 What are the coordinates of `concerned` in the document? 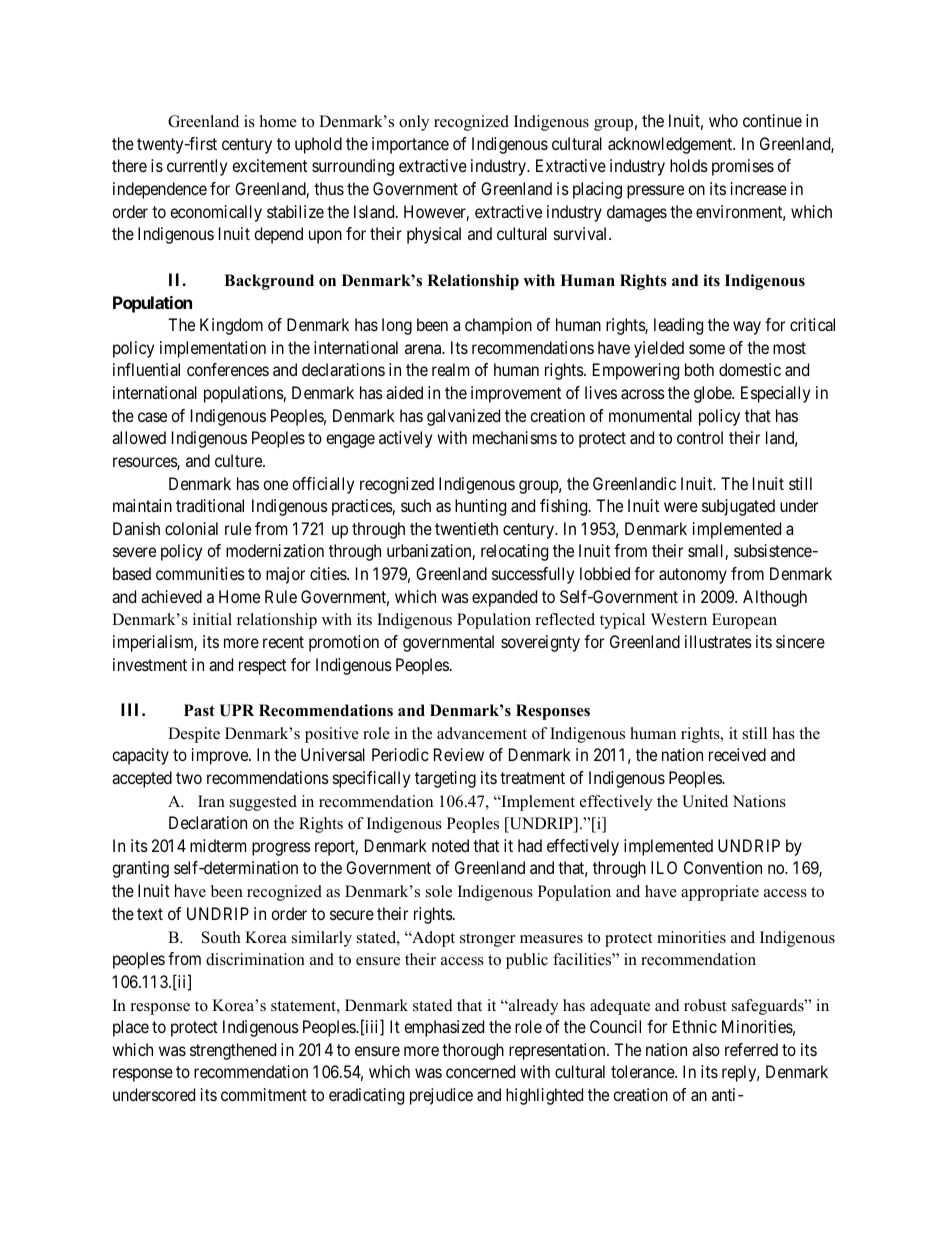 It's located at (480, 1071).
